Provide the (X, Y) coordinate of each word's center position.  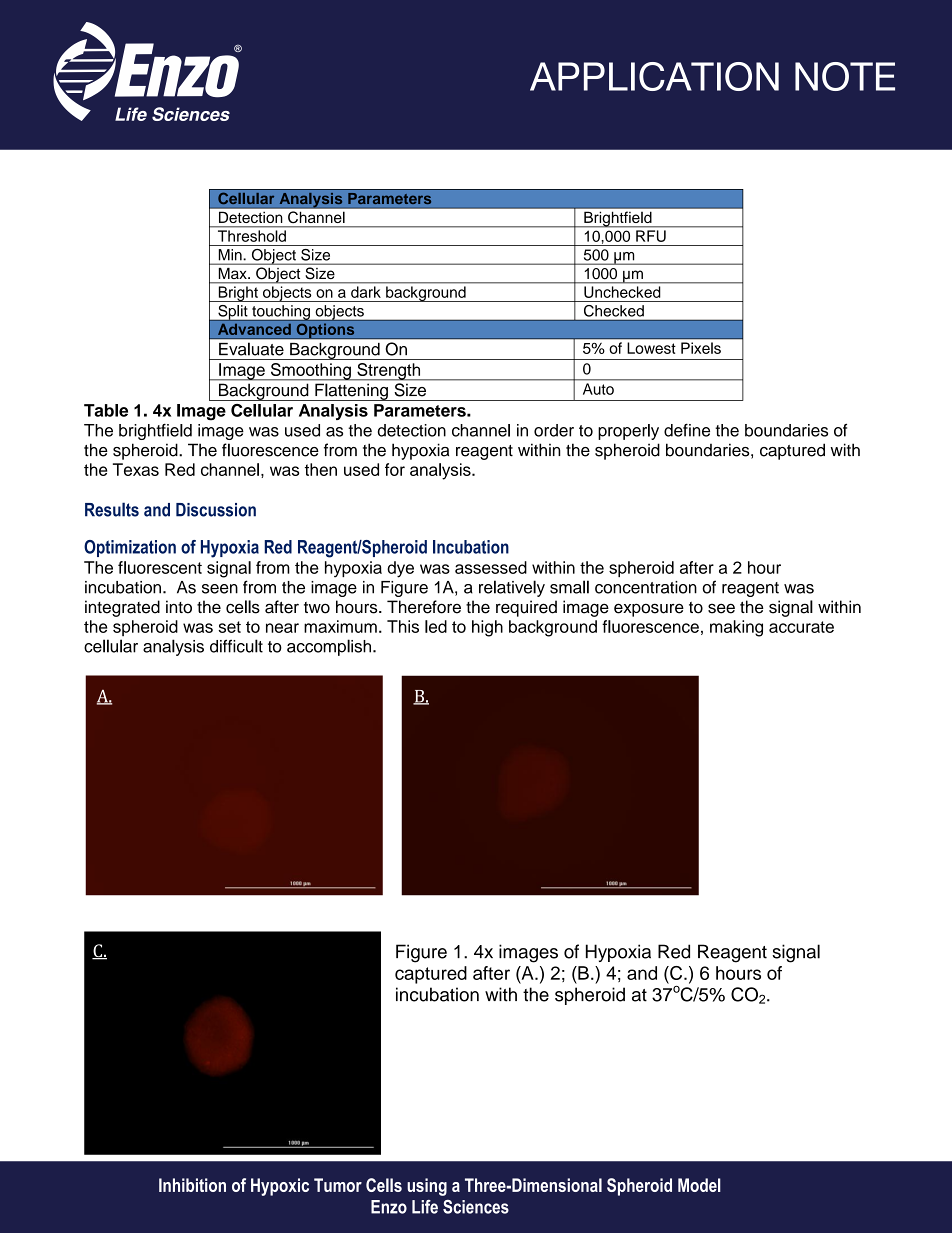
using (427, 1187)
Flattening (351, 392)
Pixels (701, 348)
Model (699, 1185)
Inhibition (192, 1185)
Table (106, 410)
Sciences (476, 1207)
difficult (236, 646)
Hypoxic (280, 1187)
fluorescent (160, 567)
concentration (646, 587)
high (487, 628)
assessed (491, 567)
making (736, 628)
